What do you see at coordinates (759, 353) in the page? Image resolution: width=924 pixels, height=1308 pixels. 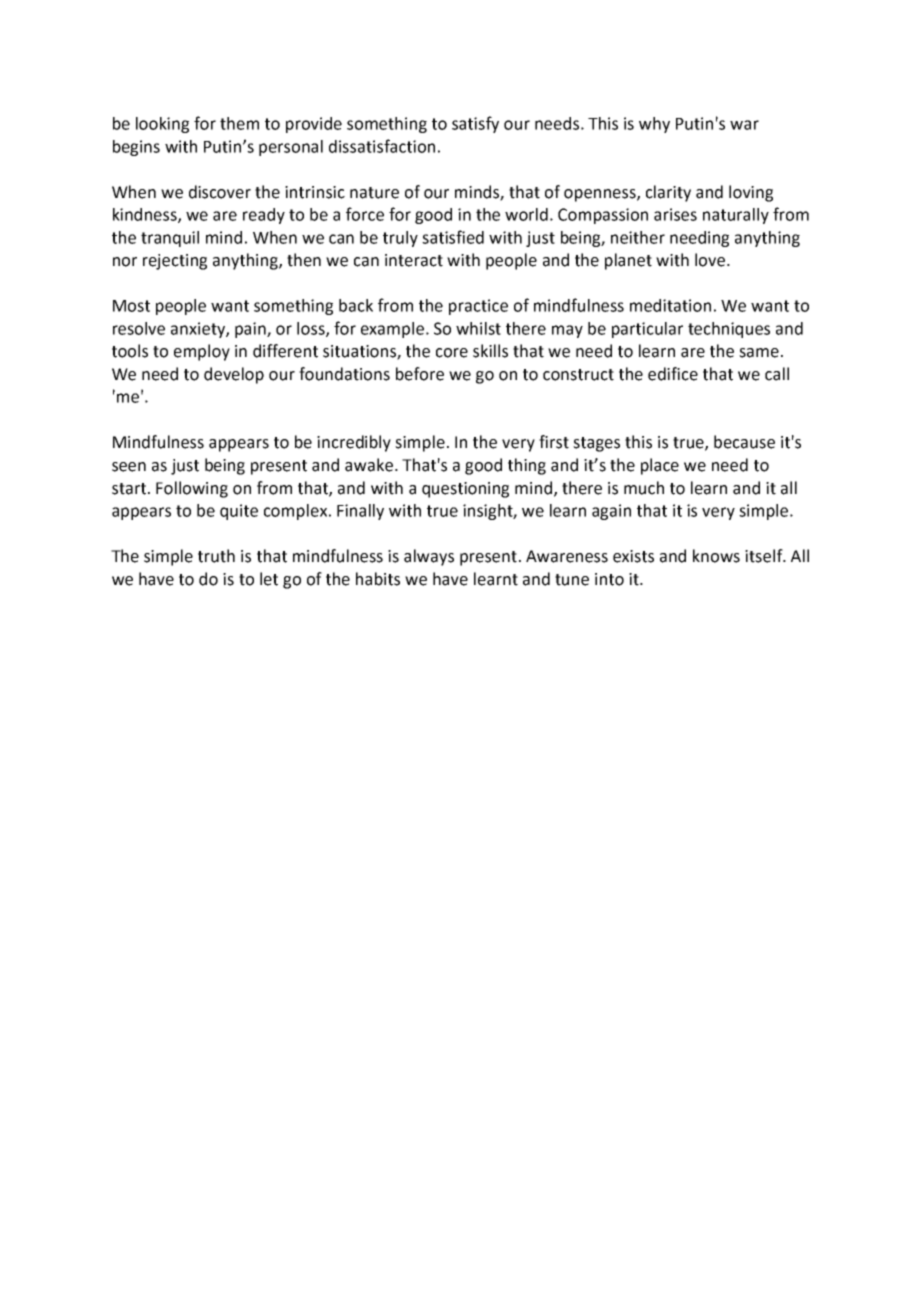 I see `same` at bounding box center [759, 353].
